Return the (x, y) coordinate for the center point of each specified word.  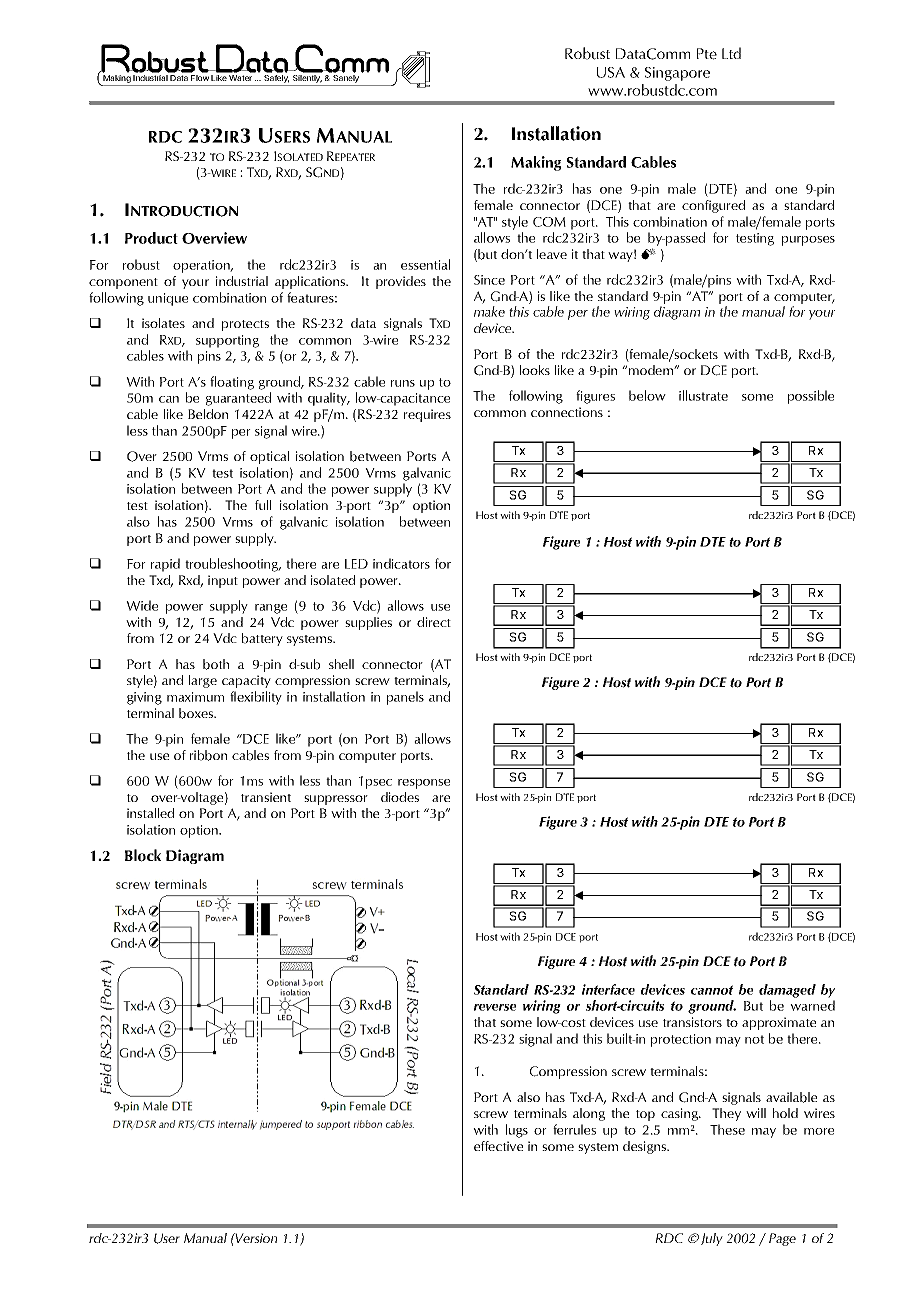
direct (434, 622)
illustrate (703, 395)
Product (151, 238)
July (712, 1239)
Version (255, 1238)
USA (611, 72)
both (216, 664)
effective (498, 1146)
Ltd (731, 53)
